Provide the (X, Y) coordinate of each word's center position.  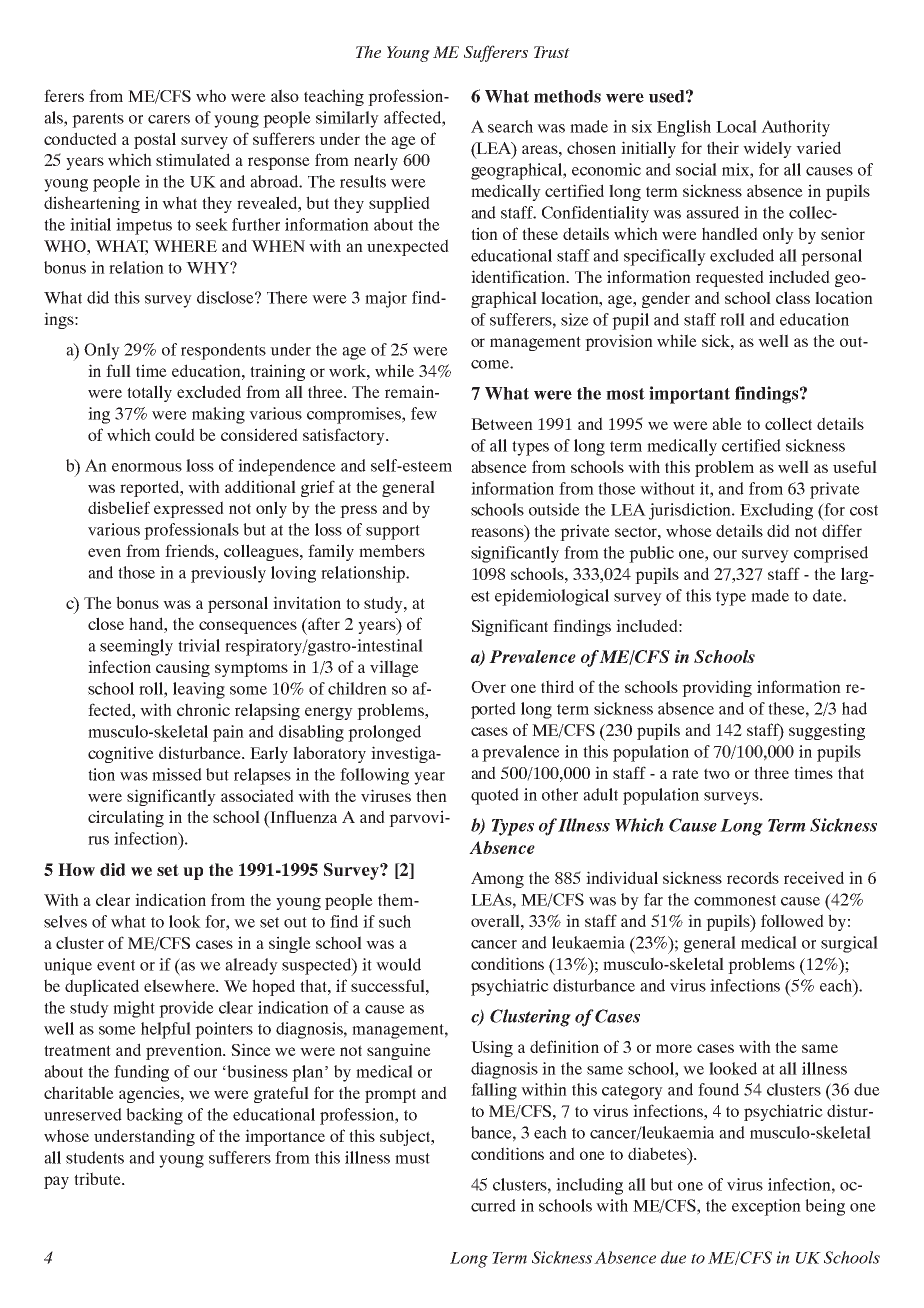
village (394, 668)
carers (169, 119)
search (510, 126)
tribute (98, 1178)
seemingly (136, 647)
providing (717, 688)
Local (736, 126)
